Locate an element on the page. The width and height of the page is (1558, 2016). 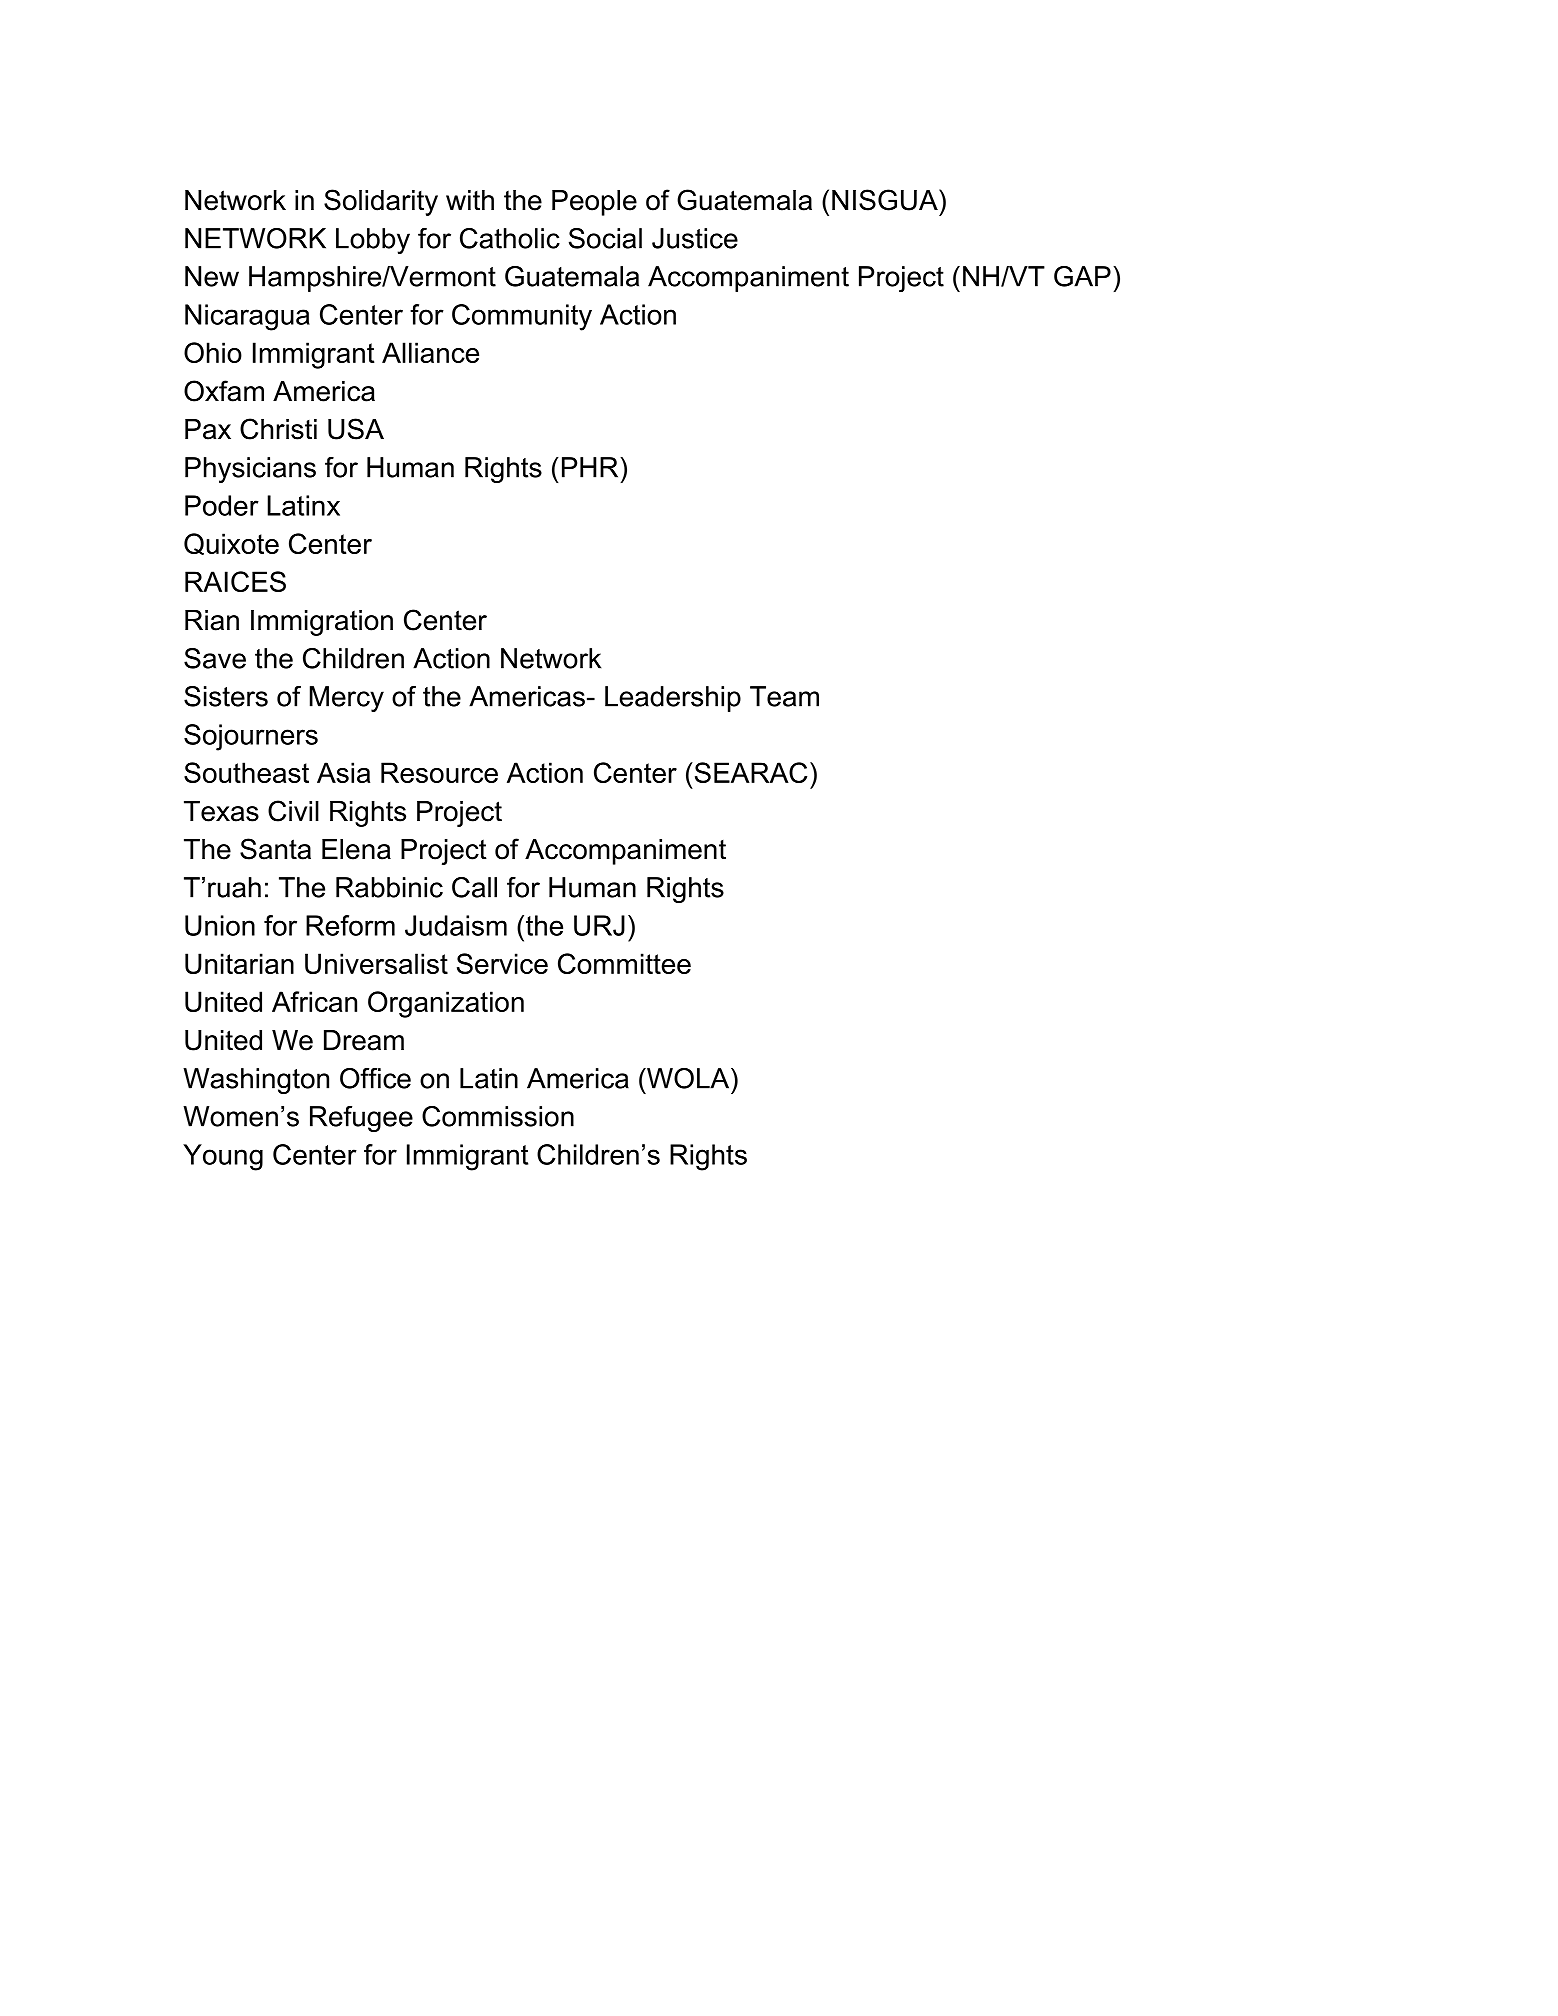
Reform is located at coordinates (350, 925).
